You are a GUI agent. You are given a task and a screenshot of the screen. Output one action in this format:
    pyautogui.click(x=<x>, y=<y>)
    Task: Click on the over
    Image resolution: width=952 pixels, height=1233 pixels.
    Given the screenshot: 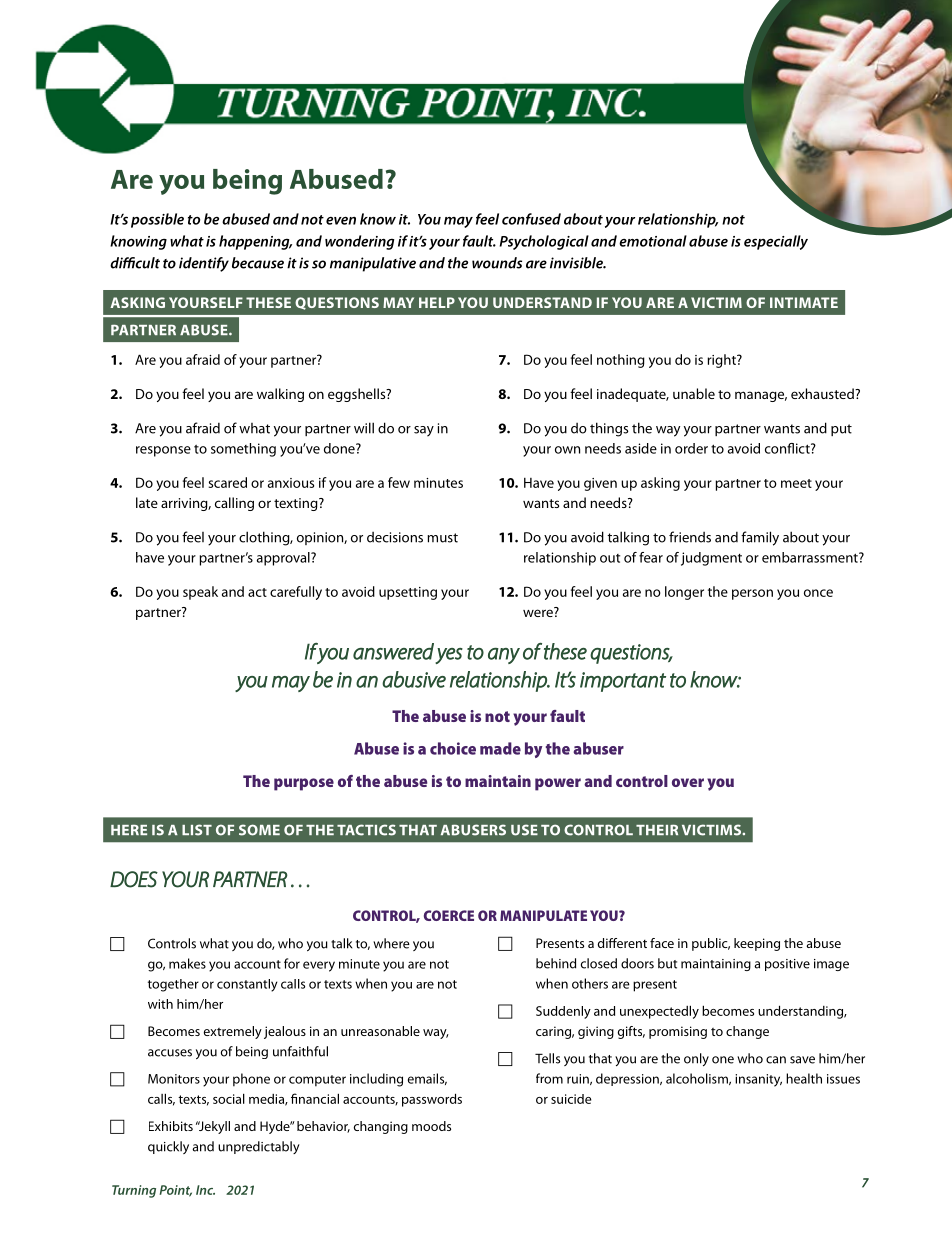 What is the action you would take?
    pyautogui.click(x=688, y=782)
